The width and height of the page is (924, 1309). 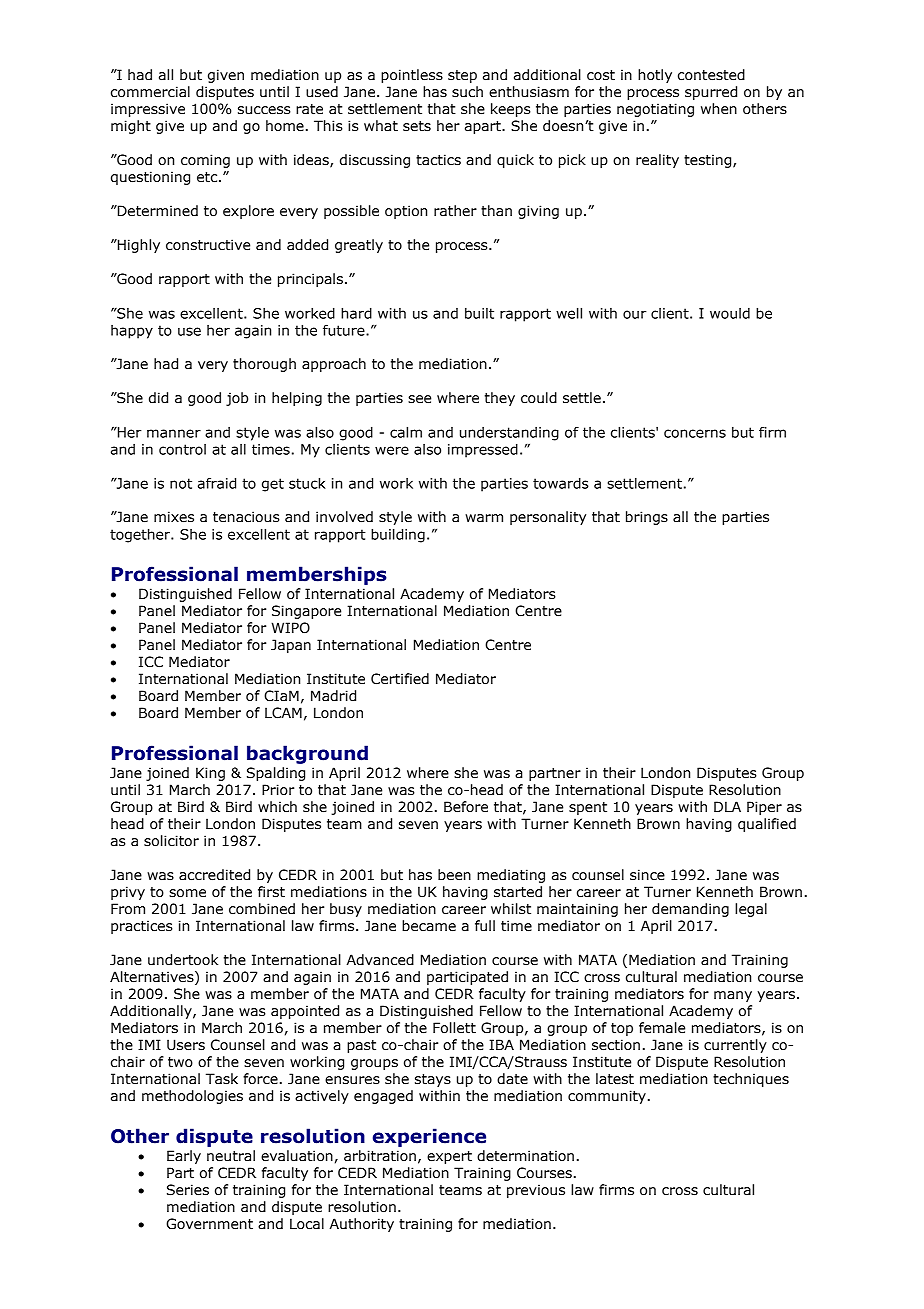 I want to click on community, so click(x=607, y=1097).
